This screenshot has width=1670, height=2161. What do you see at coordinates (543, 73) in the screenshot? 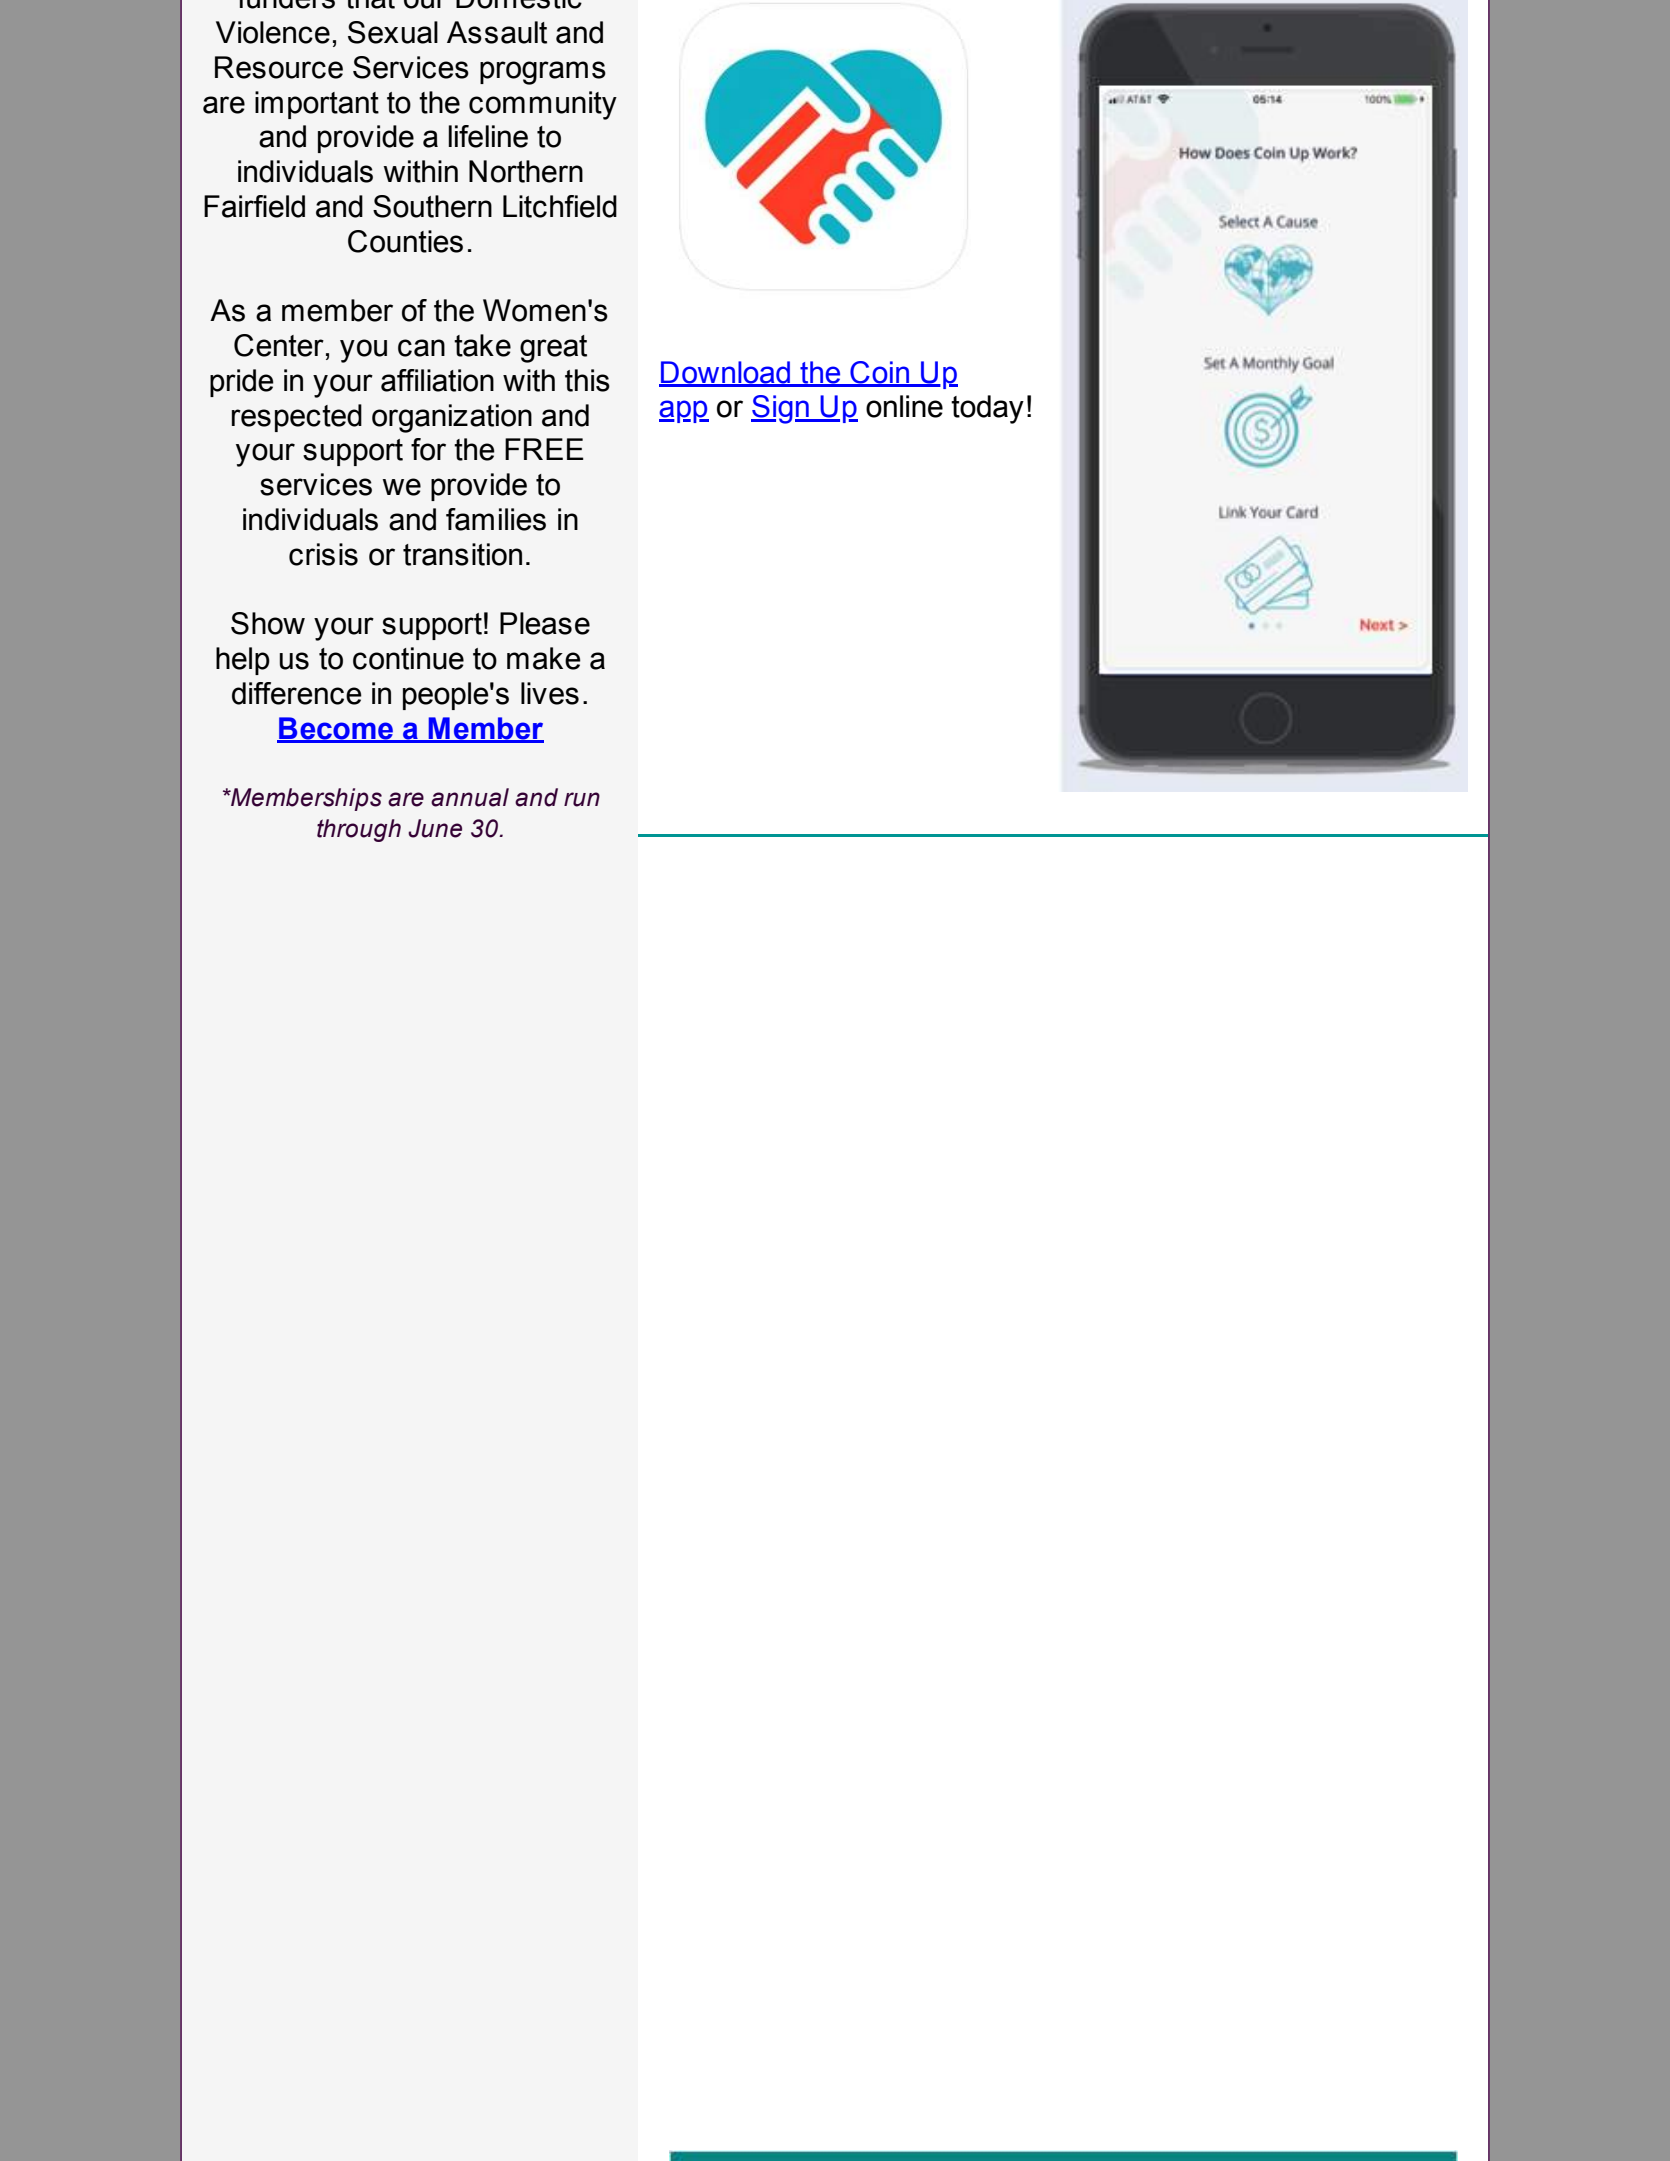
I see `programs` at bounding box center [543, 73].
